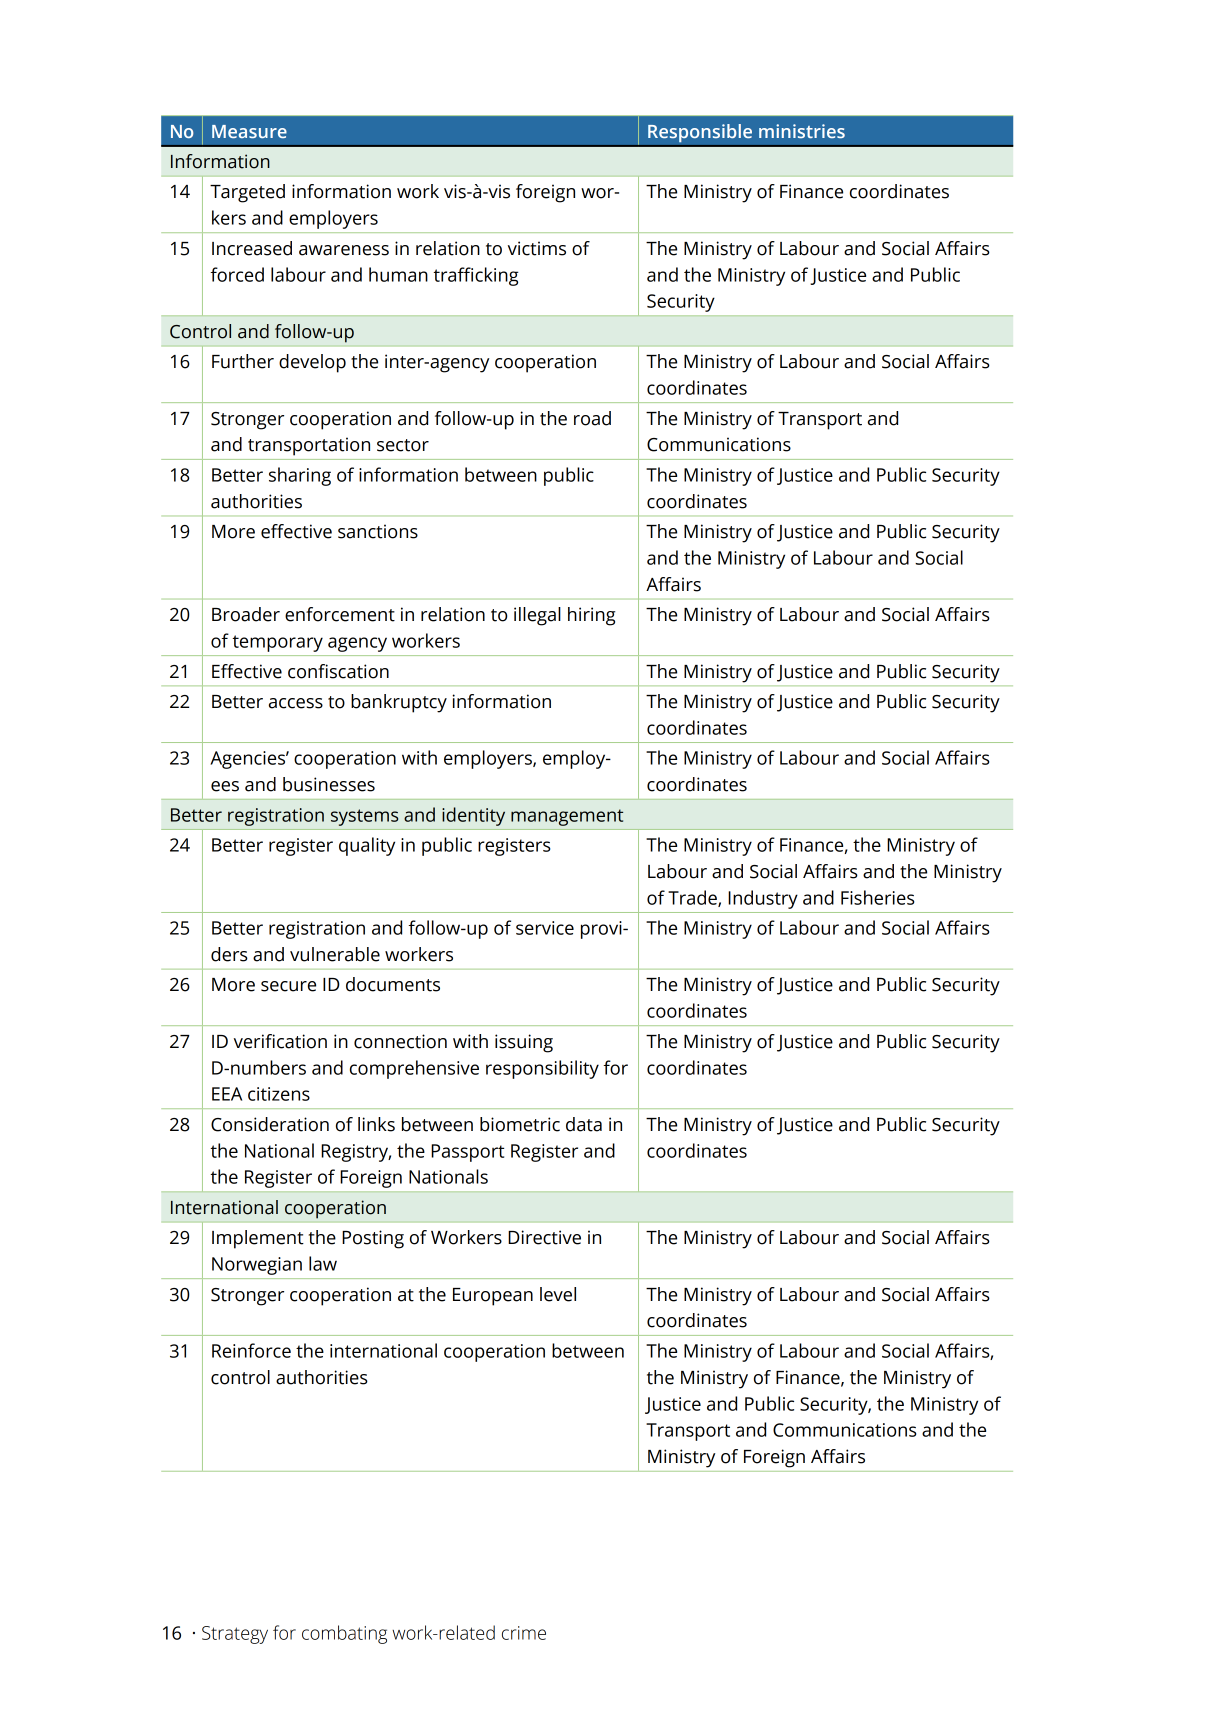 The width and height of the screenshot is (1209, 1710). Describe the element at coordinates (537, 616) in the screenshot. I see `illegal` at that location.
